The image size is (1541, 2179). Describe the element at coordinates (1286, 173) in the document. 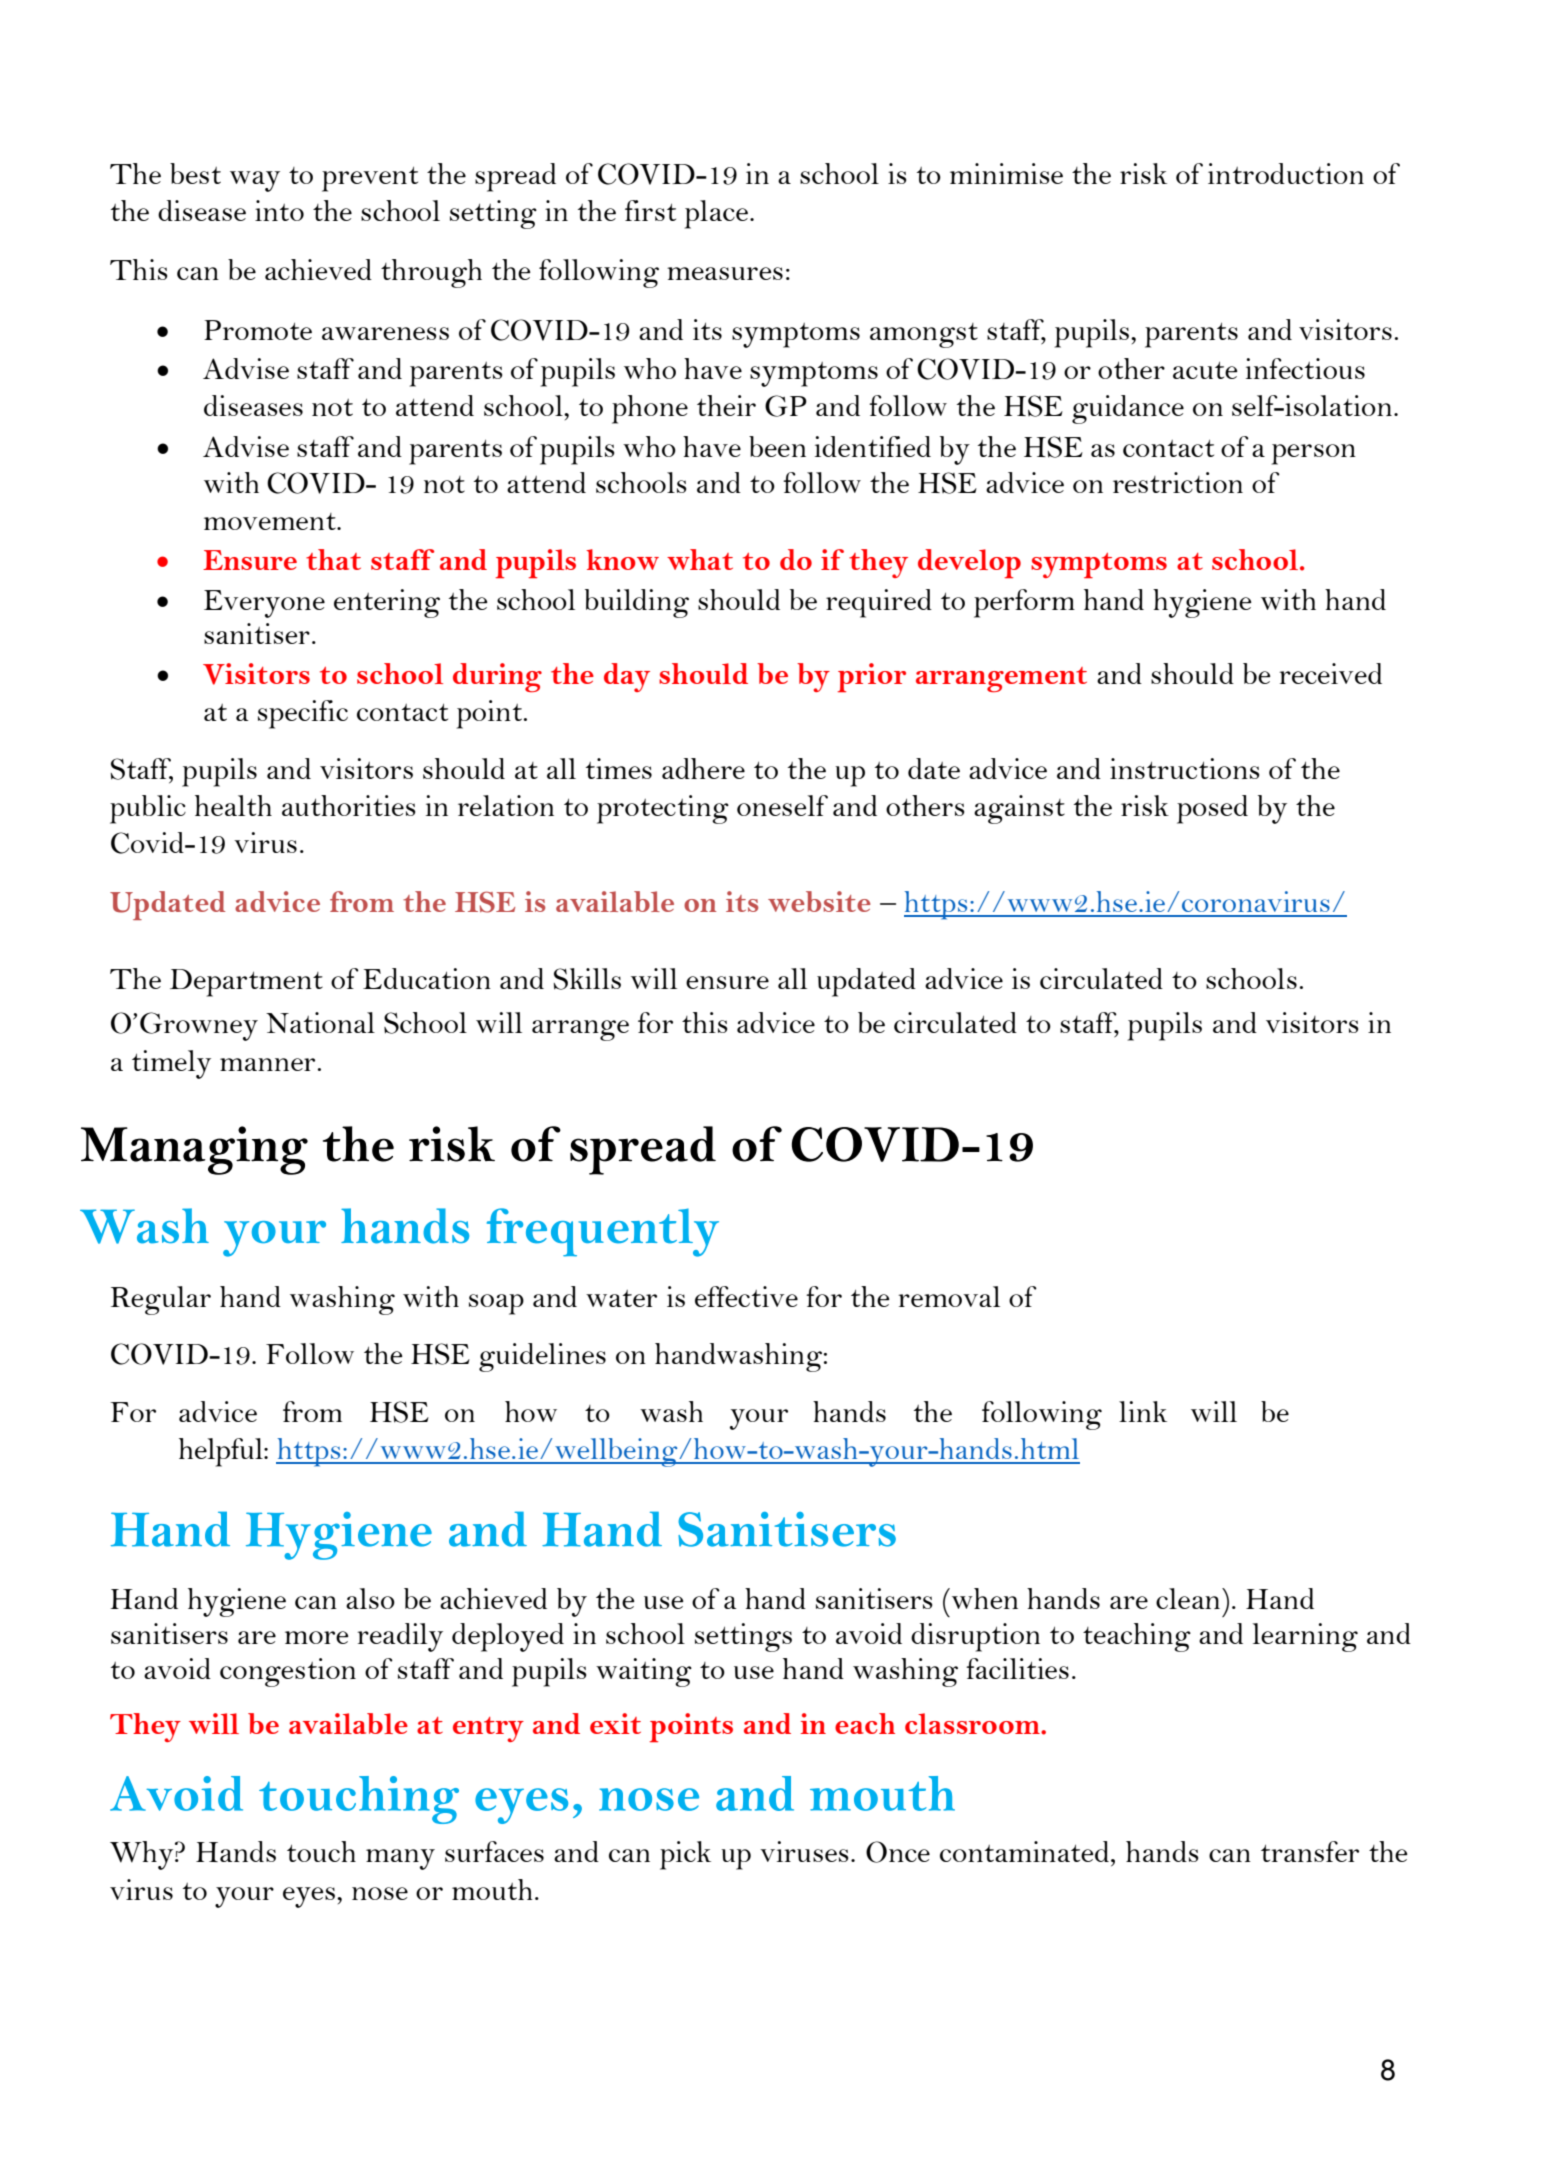

I see `introduction` at that location.
